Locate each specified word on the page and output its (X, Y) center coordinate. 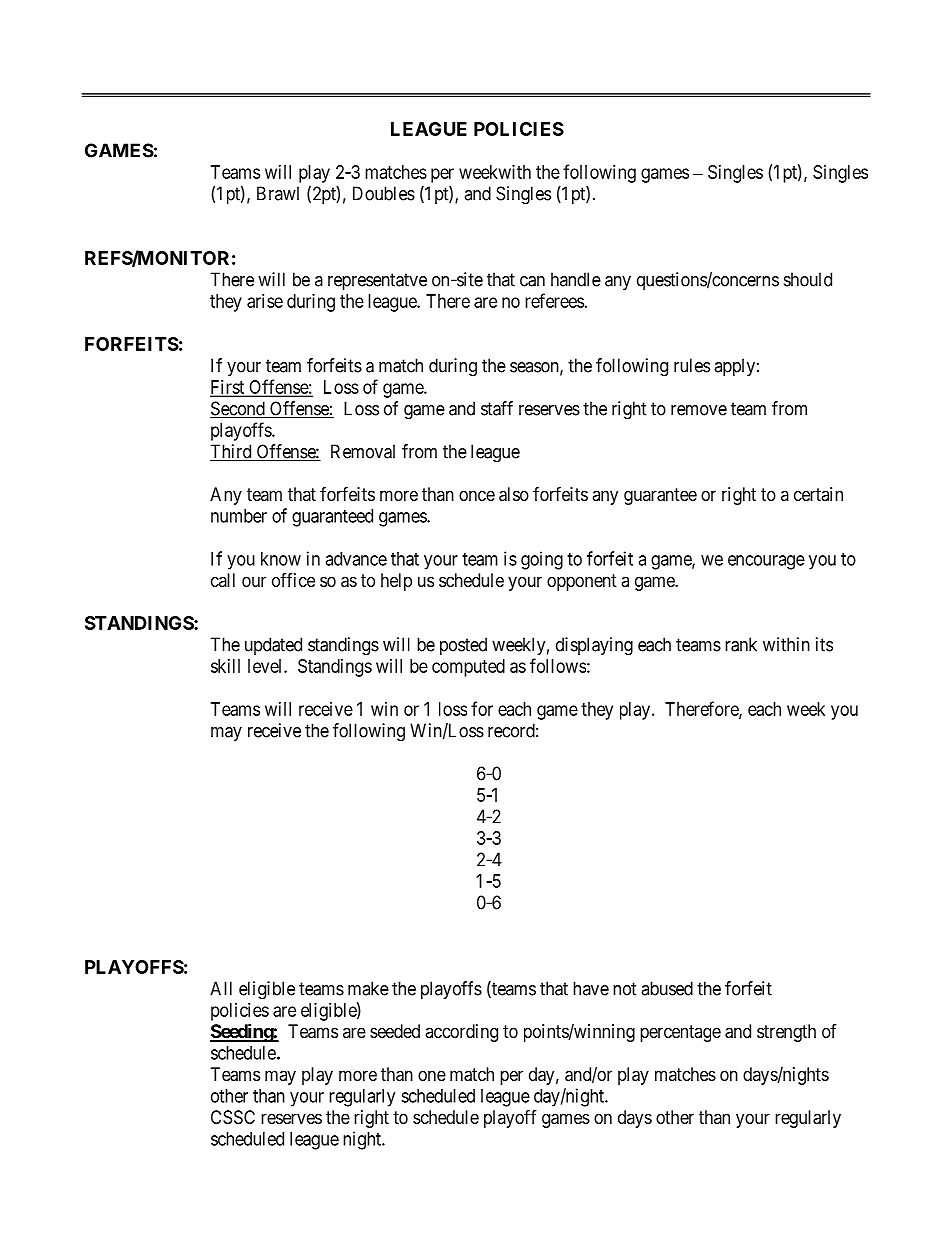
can (532, 281)
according (461, 1033)
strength (786, 1033)
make (368, 988)
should (808, 279)
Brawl (278, 193)
